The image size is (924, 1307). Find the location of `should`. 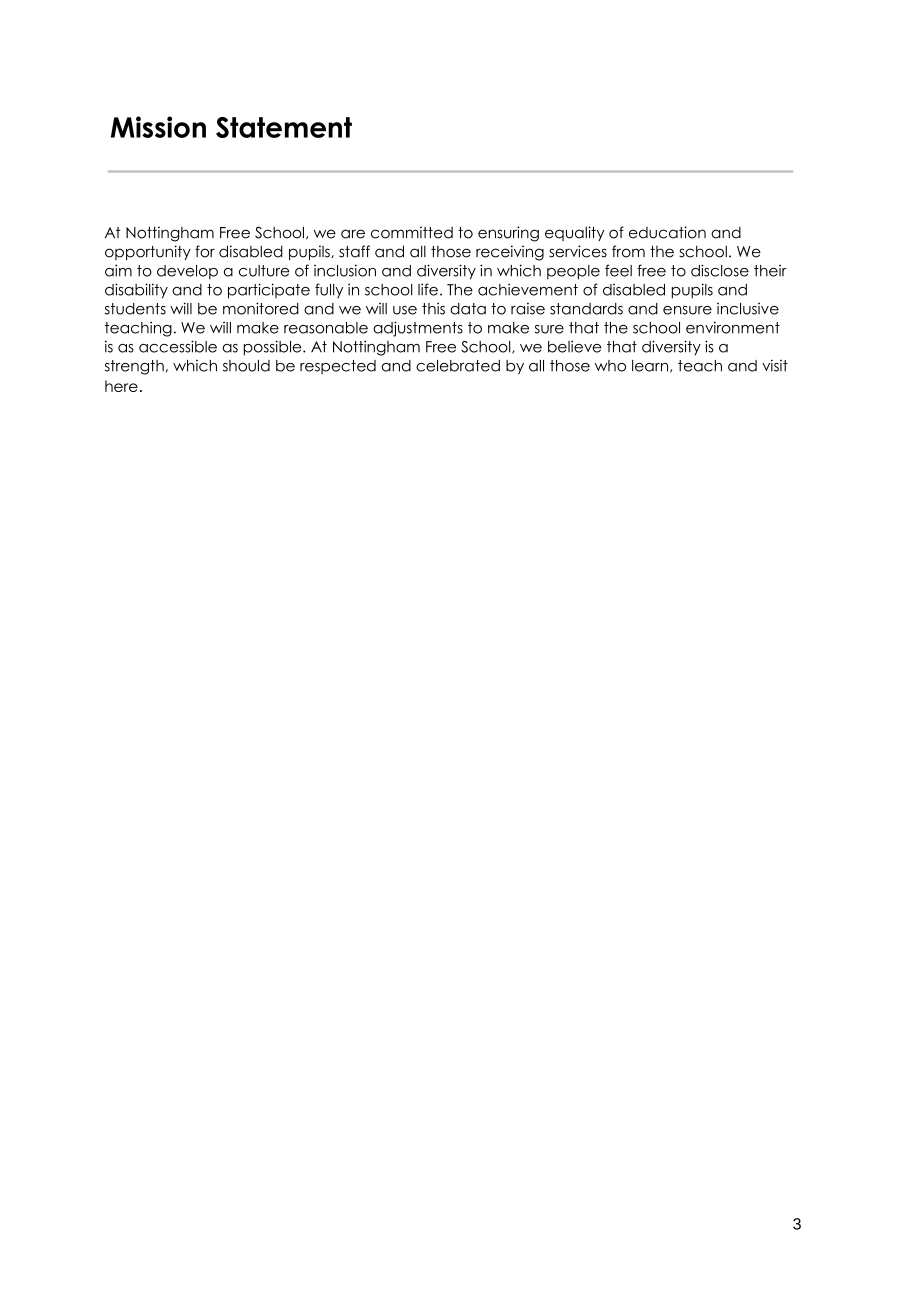

should is located at coordinates (246, 366).
